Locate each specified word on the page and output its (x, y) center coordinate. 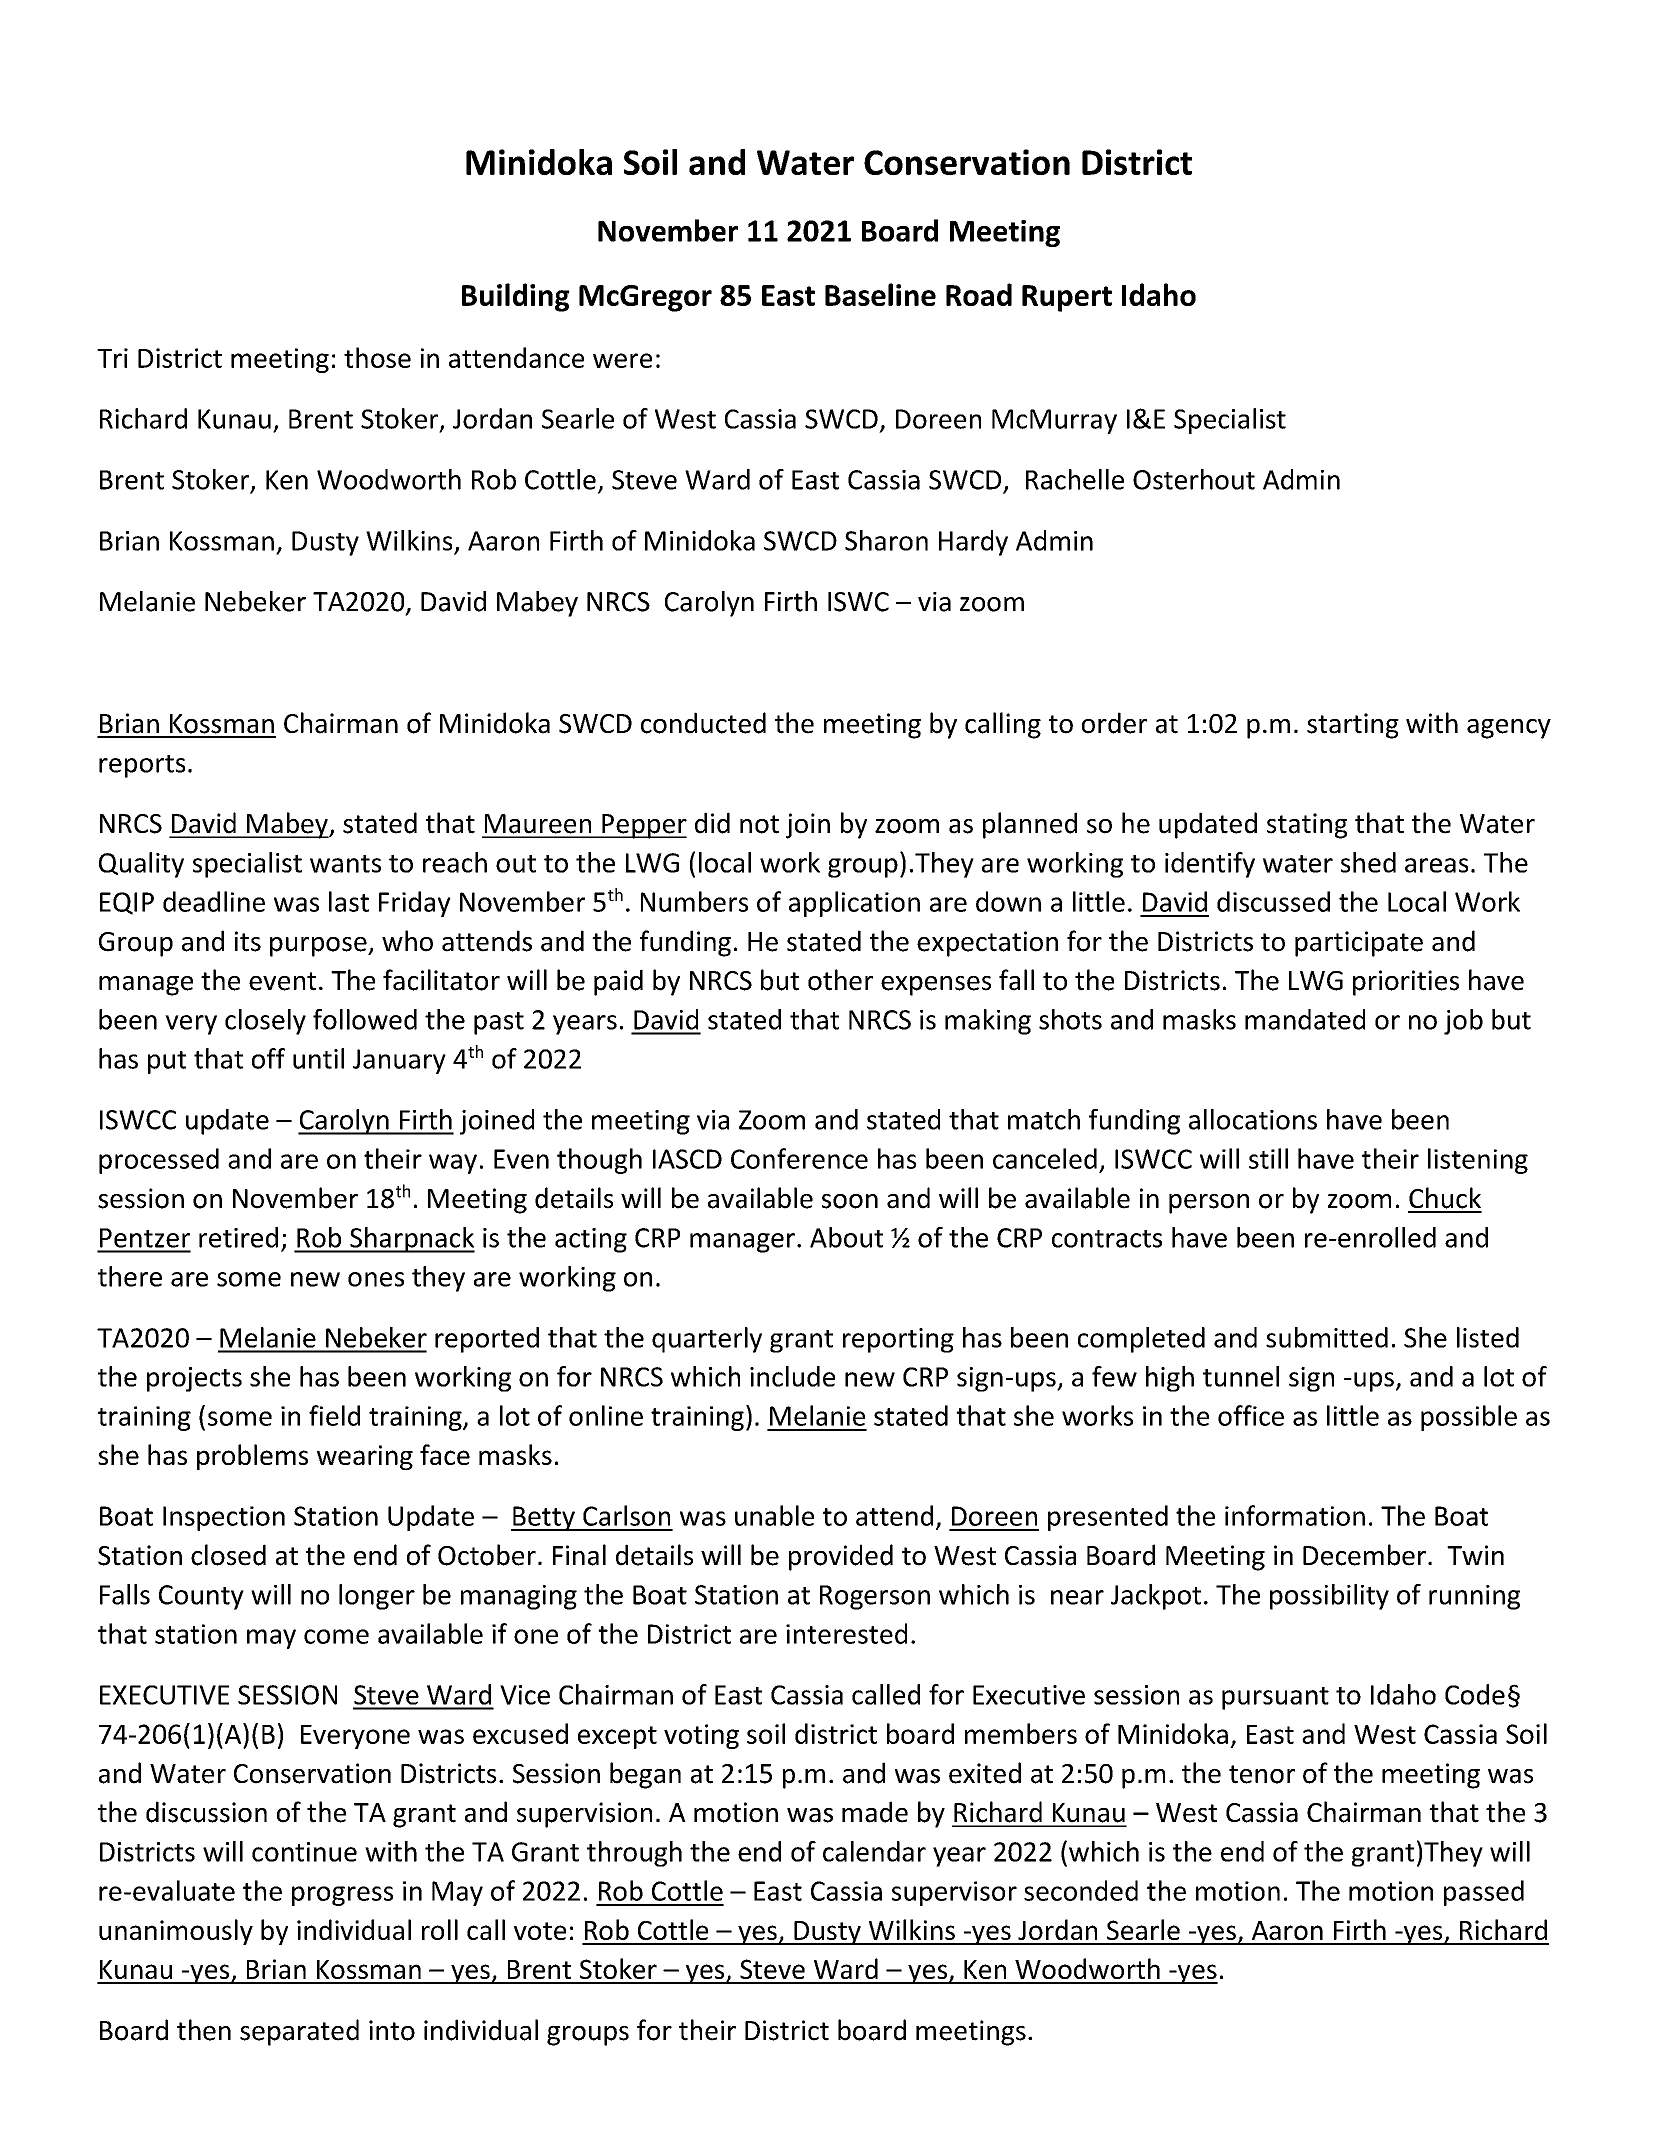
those (377, 357)
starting (1353, 726)
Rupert (1067, 298)
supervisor (954, 1893)
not (759, 824)
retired (238, 1237)
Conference (799, 1158)
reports (142, 766)
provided (841, 1557)
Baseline (880, 294)
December (1364, 1555)
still (1268, 1158)
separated (299, 2032)
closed (228, 1555)
